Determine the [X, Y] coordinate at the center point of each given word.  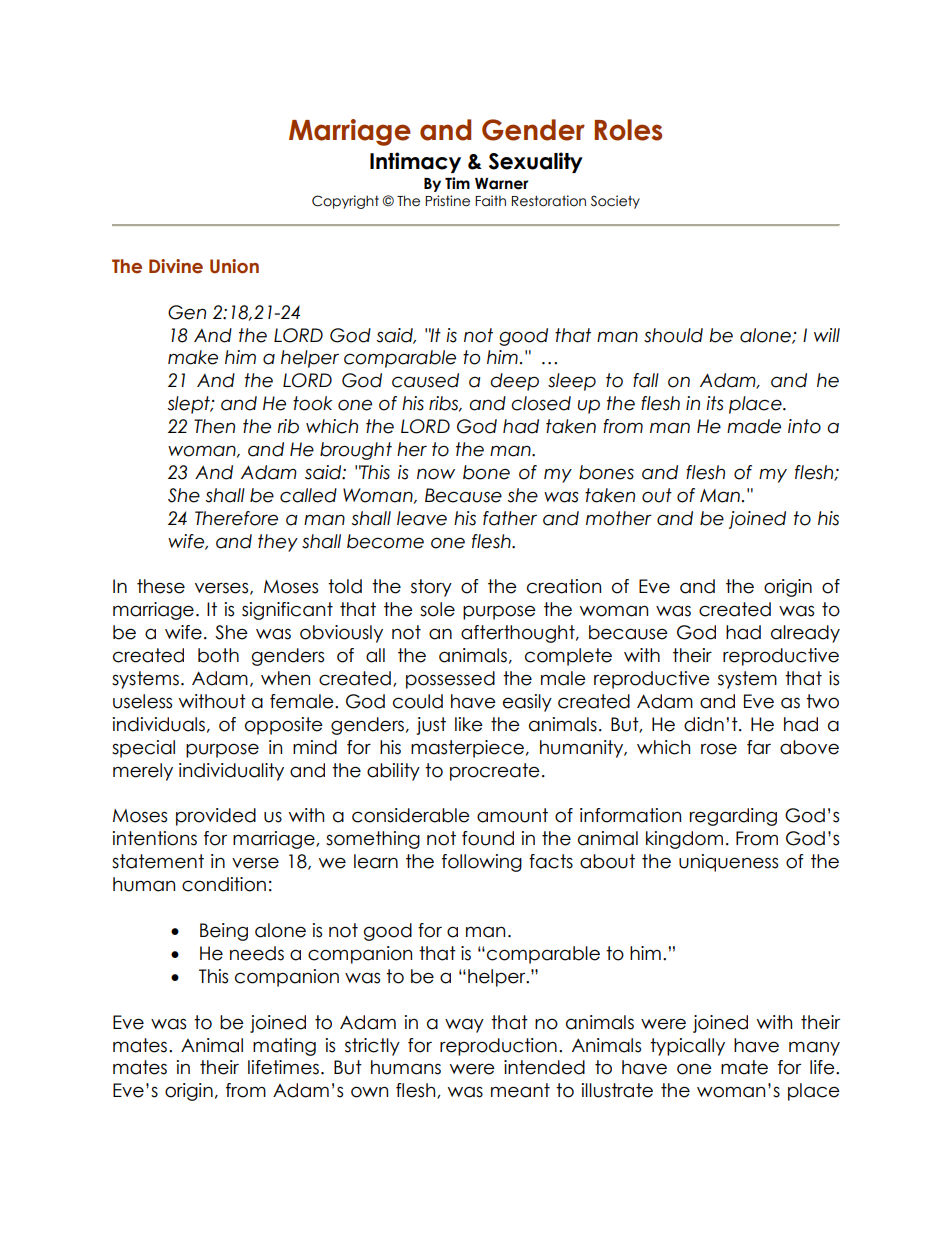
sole [437, 609]
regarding [733, 817]
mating [284, 1047]
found [488, 838]
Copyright [345, 202]
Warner [501, 184]
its [715, 403]
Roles [628, 130]
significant [287, 611]
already [805, 634]
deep [514, 382]
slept [189, 405]
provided [216, 817]
